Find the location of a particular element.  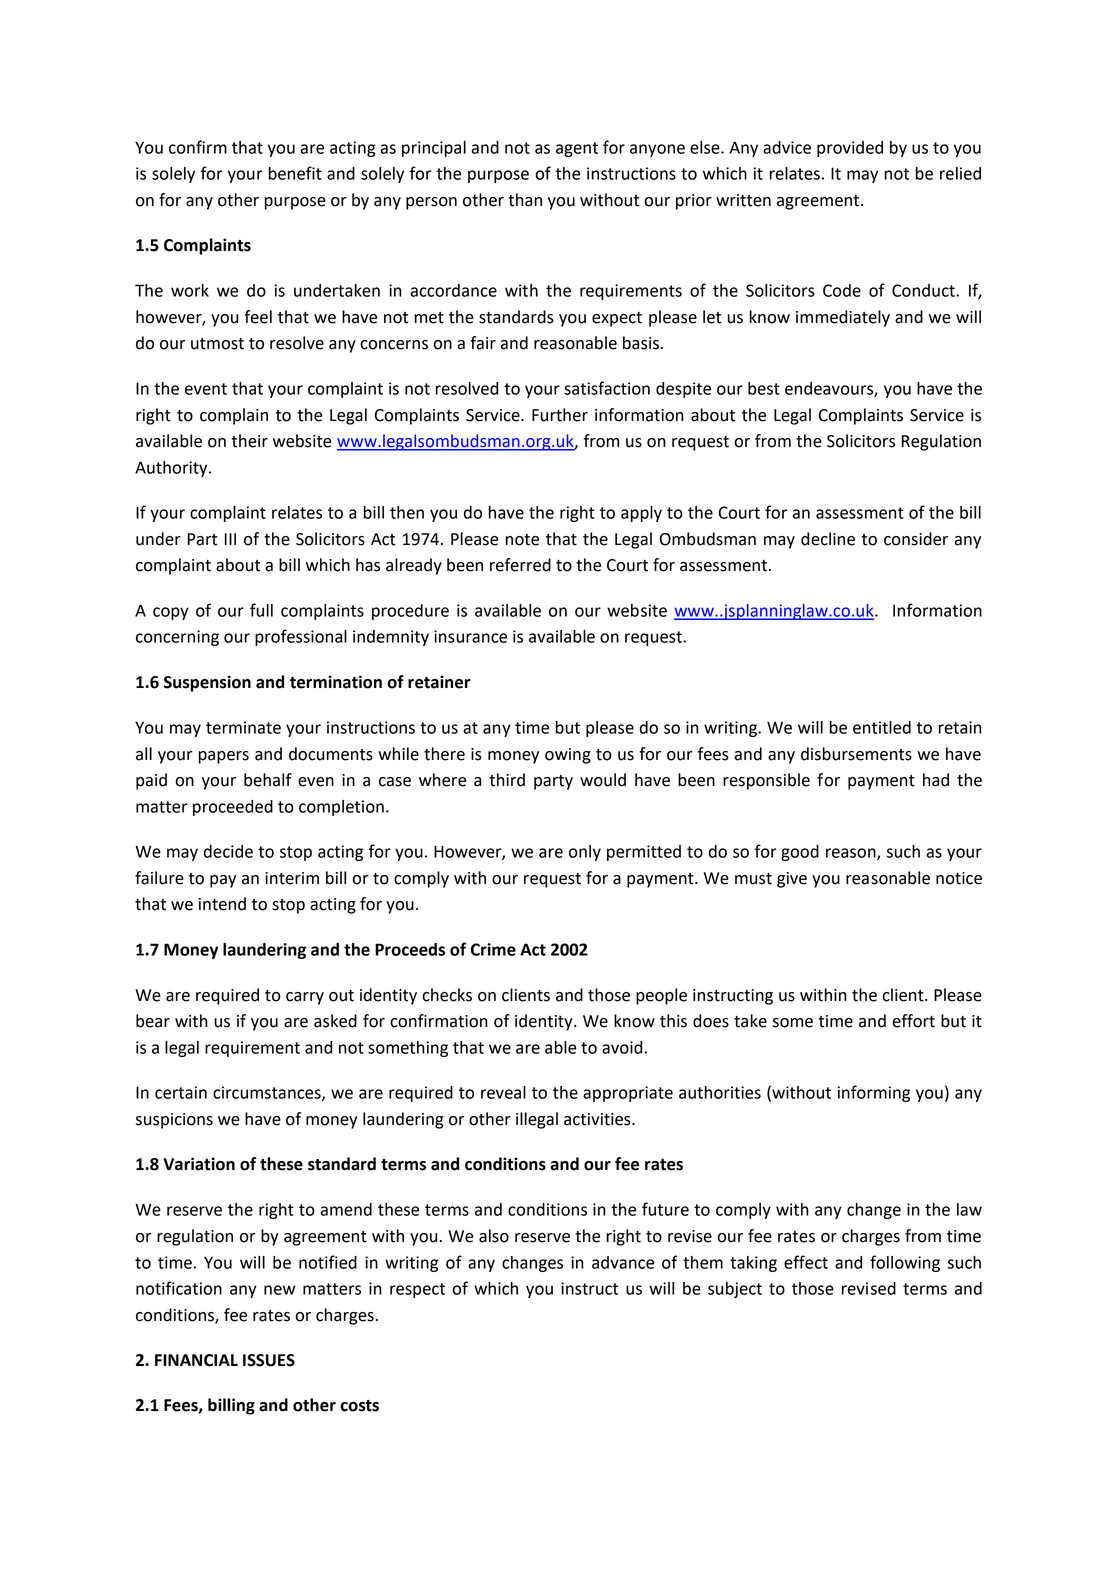

provided is located at coordinates (850, 149).
